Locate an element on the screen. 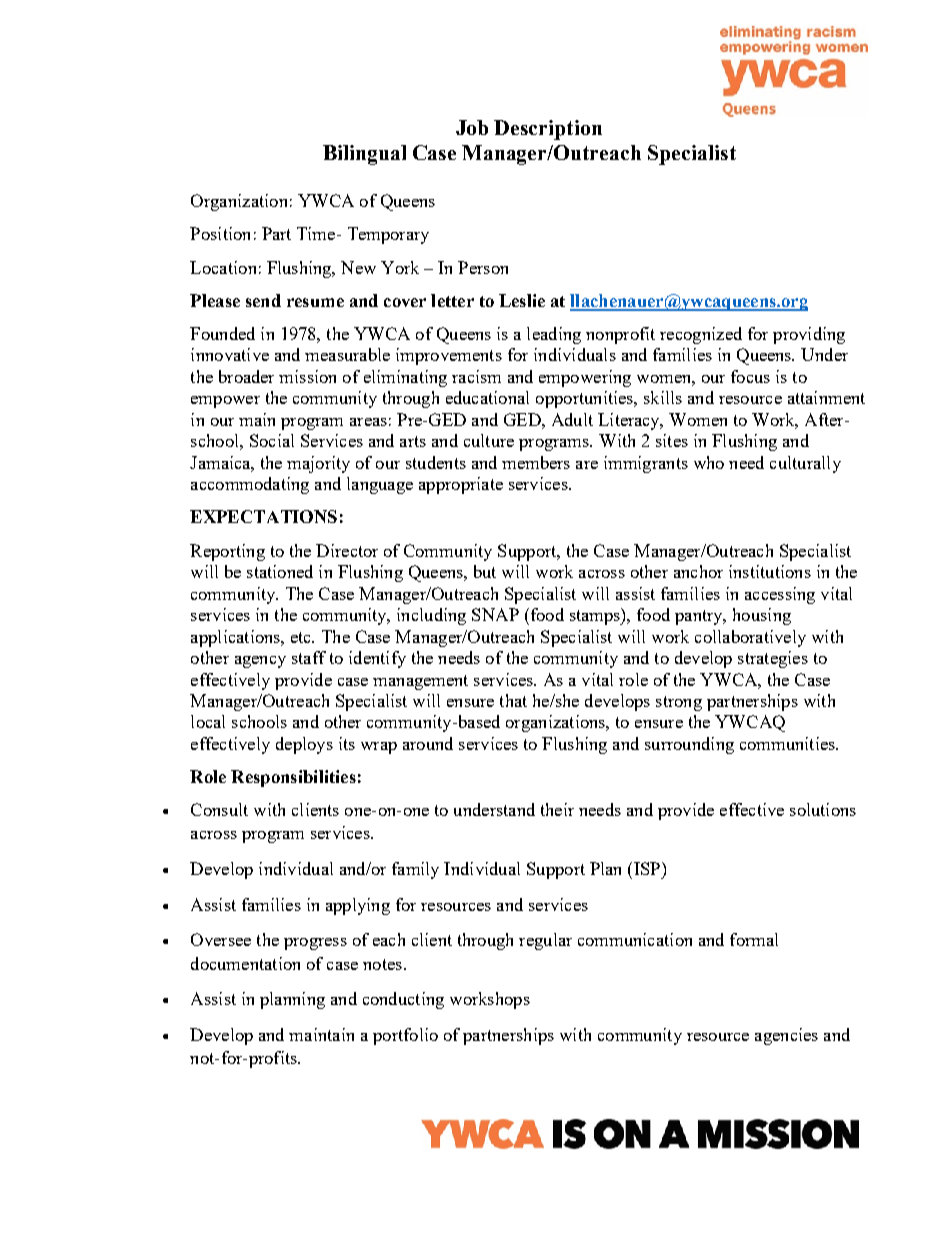 The image size is (952, 1233). Bilingual is located at coordinates (364, 155).
